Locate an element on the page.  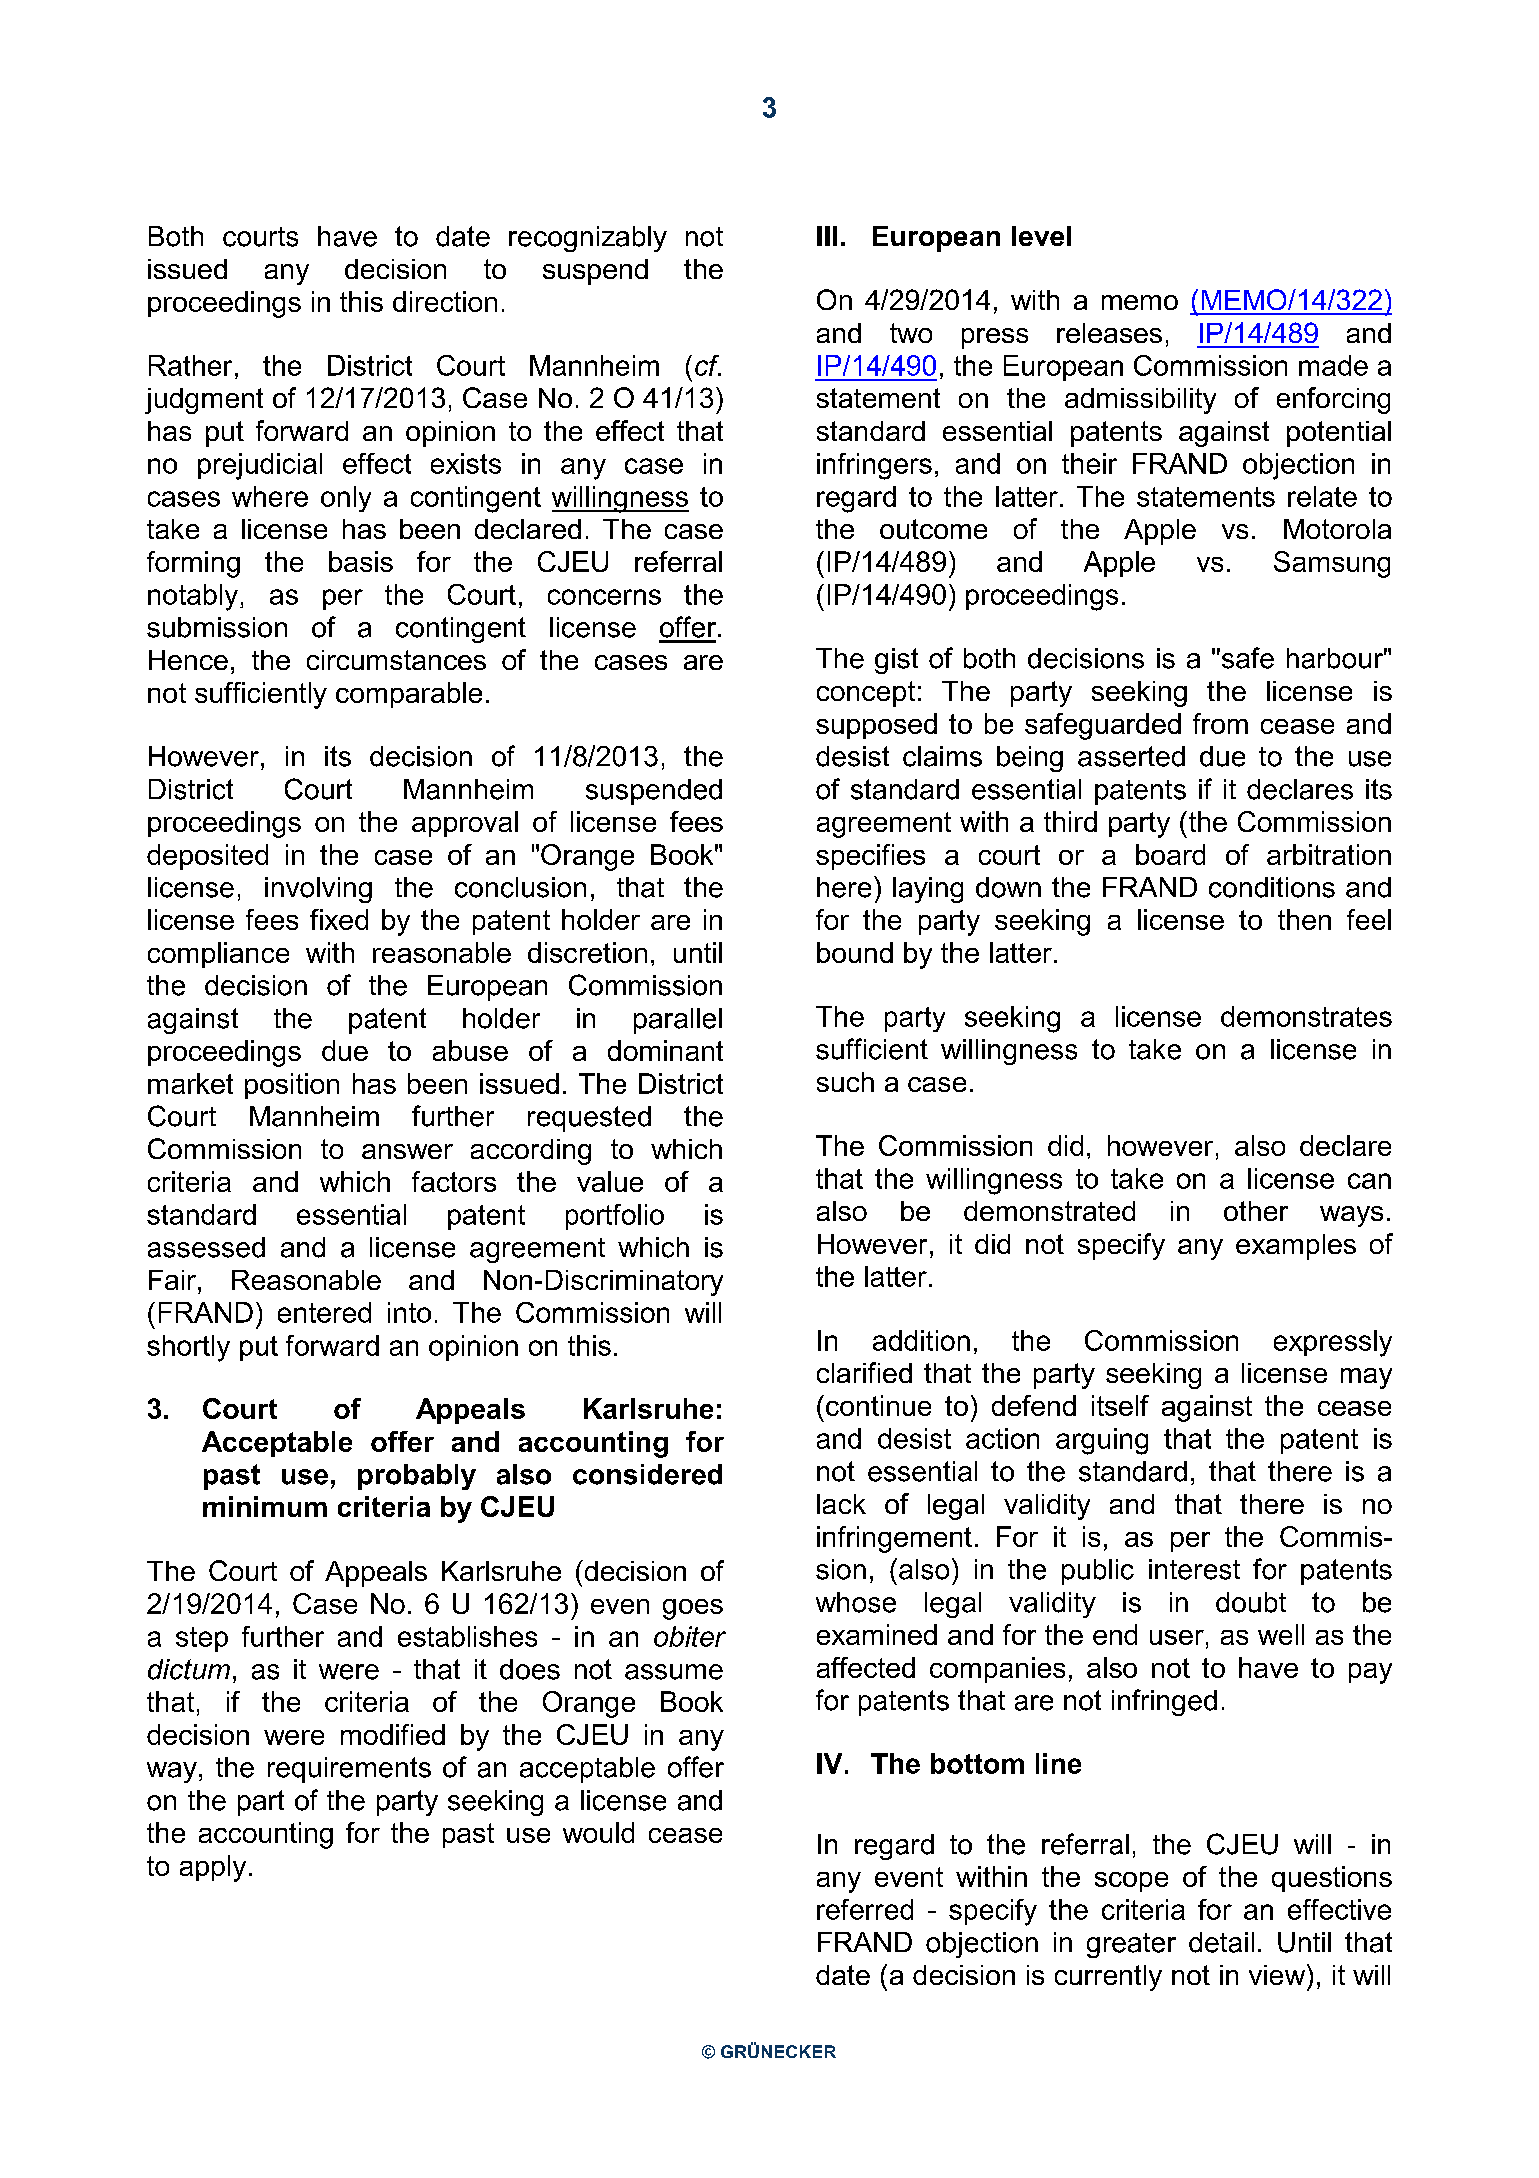
III is located at coordinates (827, 236).
